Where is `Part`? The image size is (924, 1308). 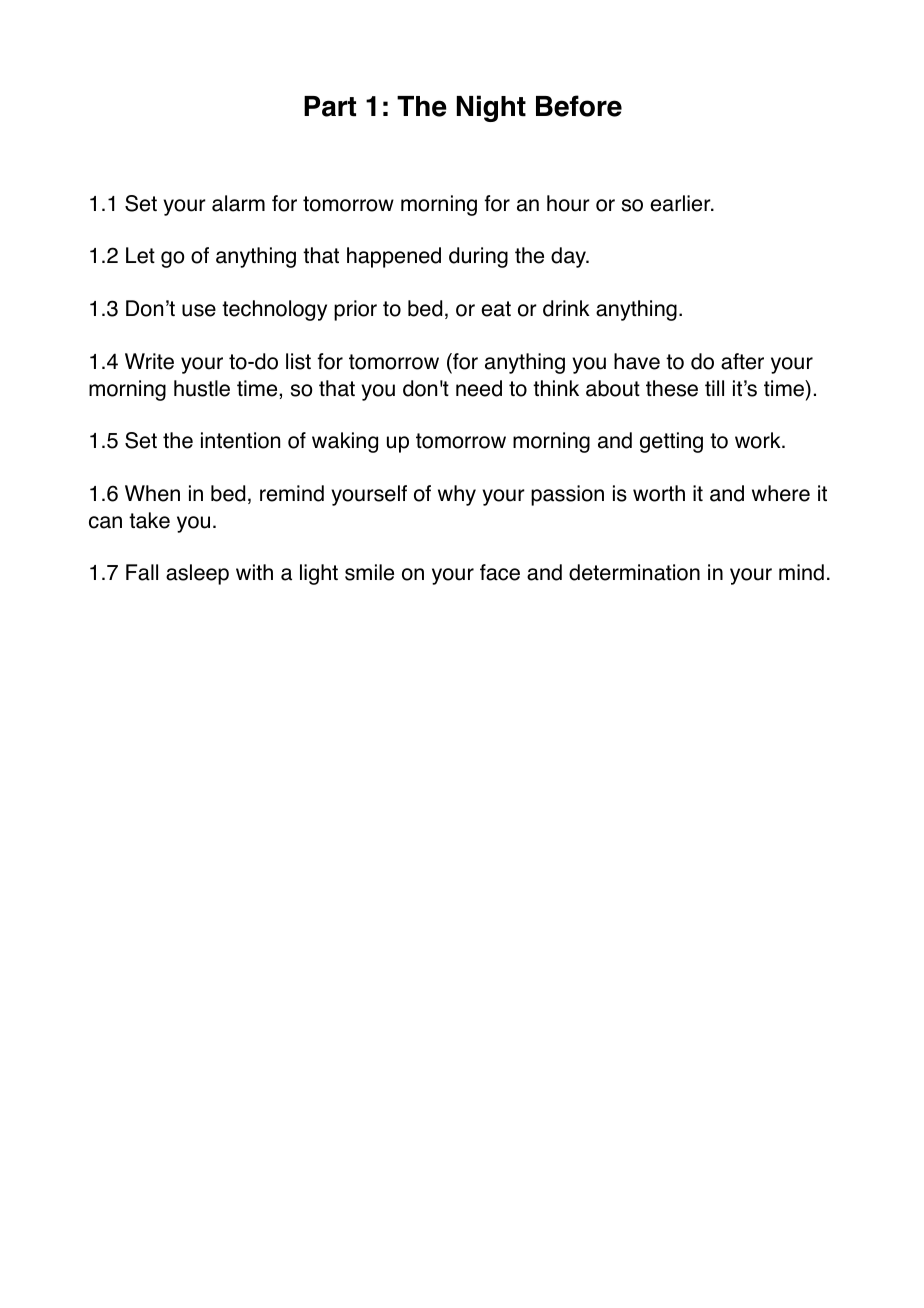 Part is located at coordinates (330, 106).
